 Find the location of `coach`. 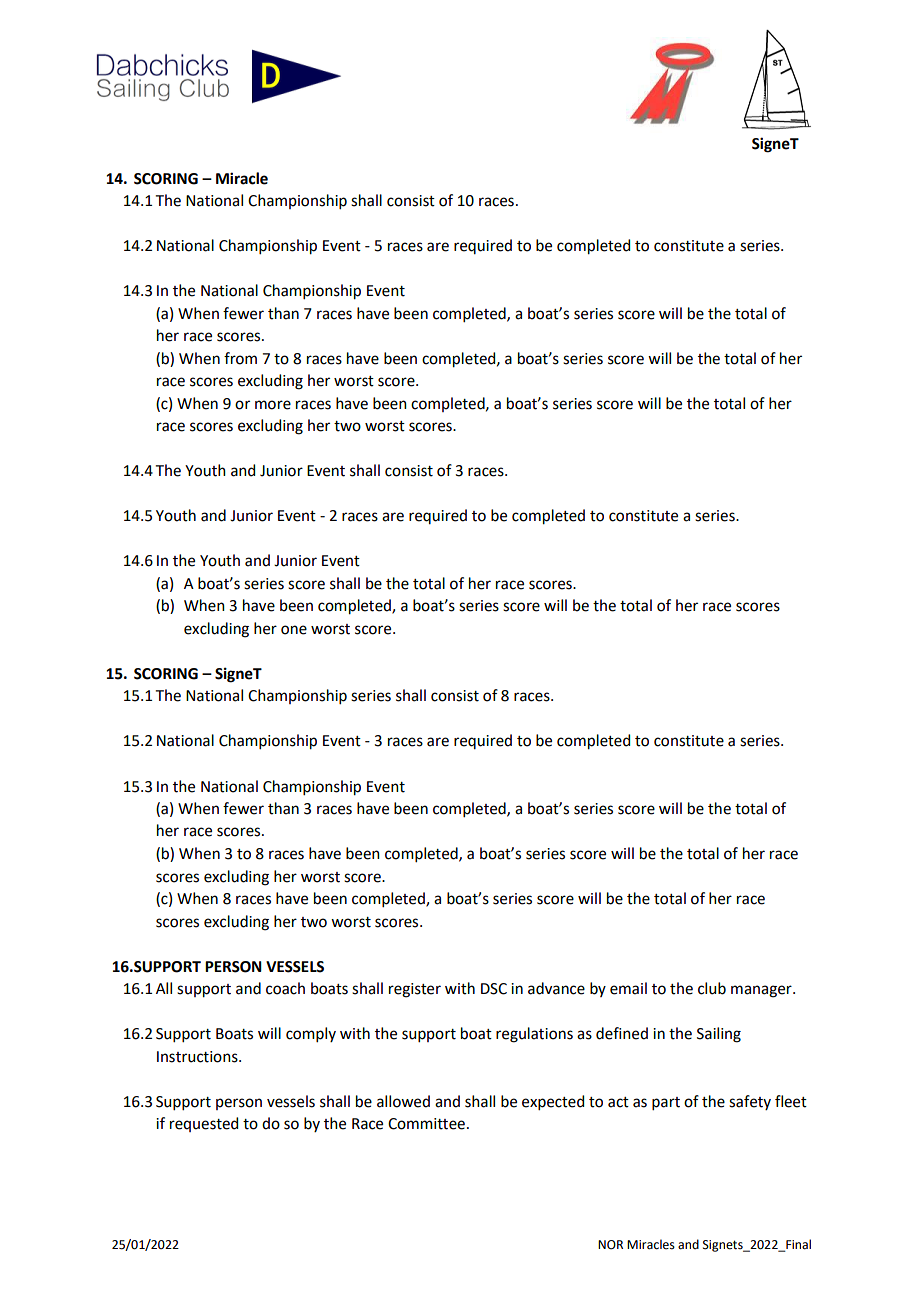

coach is located at coordinates (285, 988).
